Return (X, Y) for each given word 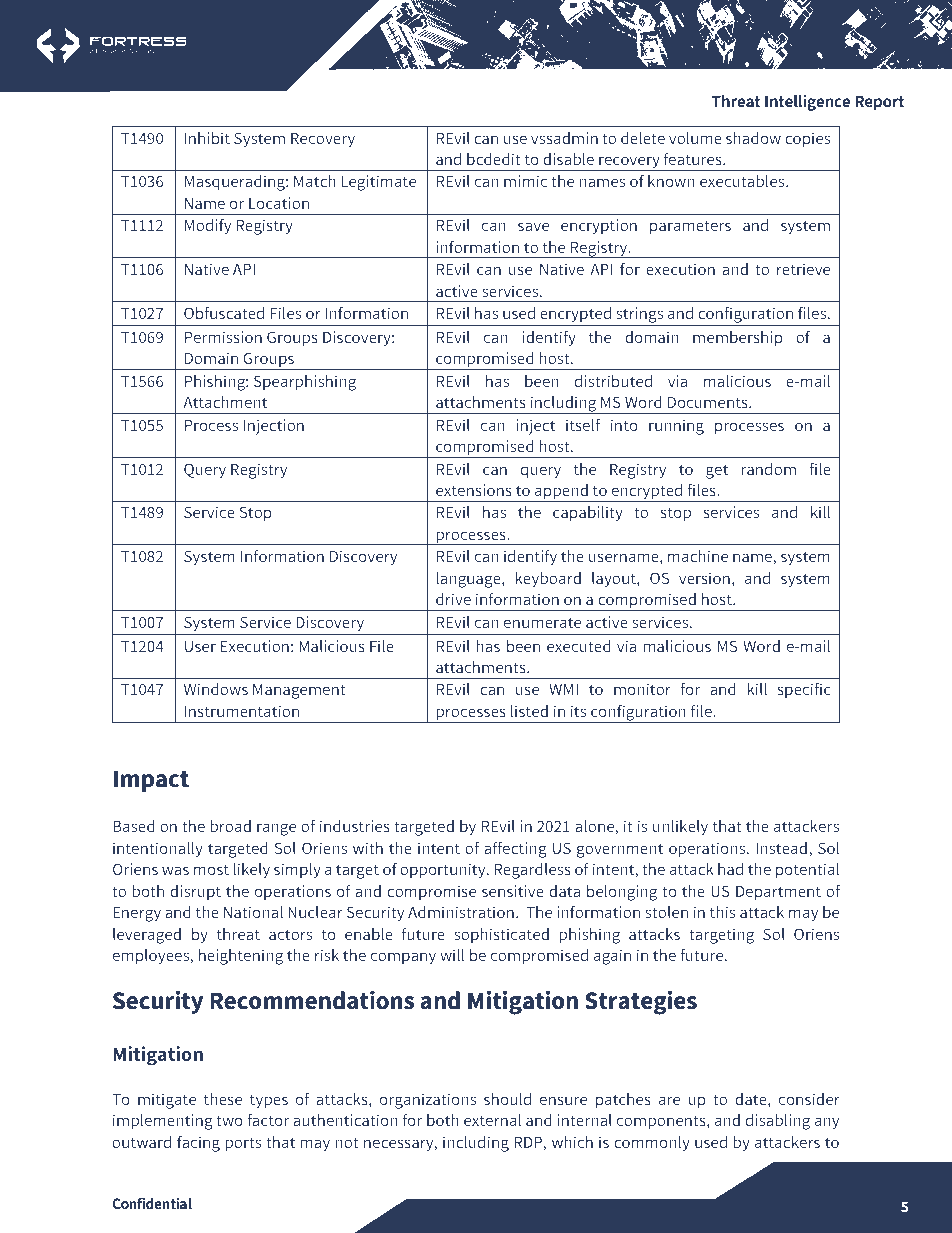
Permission (223, 337)
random (768, 469)
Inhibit (207, 138)
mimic (525, 181)
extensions (474, 490)
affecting (515, 850)
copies (808, 140)
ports (243, 1144)
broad (230, 826)
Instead (781, 848)
